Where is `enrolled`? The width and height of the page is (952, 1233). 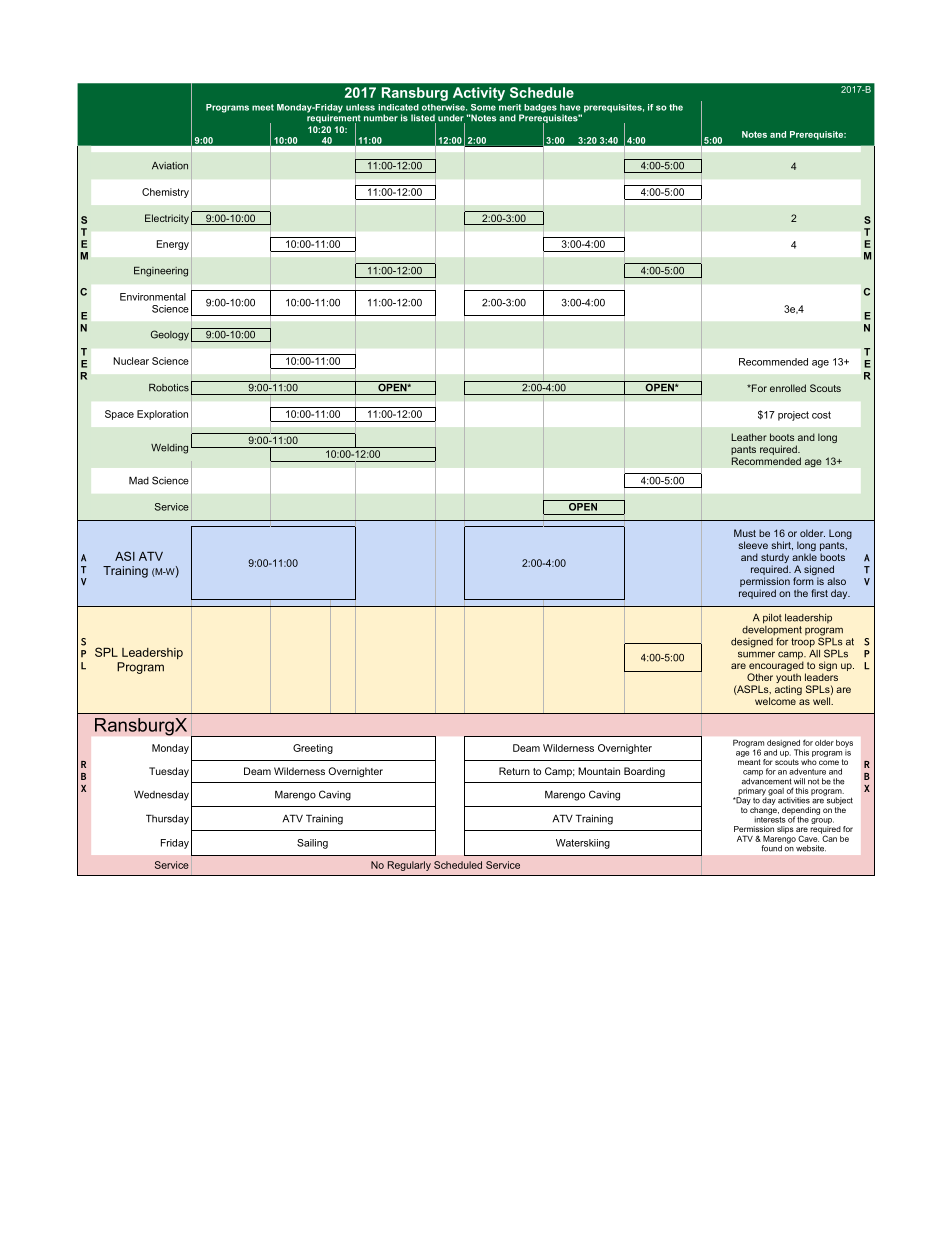 enrolled is located at coordinates (788, 388).
